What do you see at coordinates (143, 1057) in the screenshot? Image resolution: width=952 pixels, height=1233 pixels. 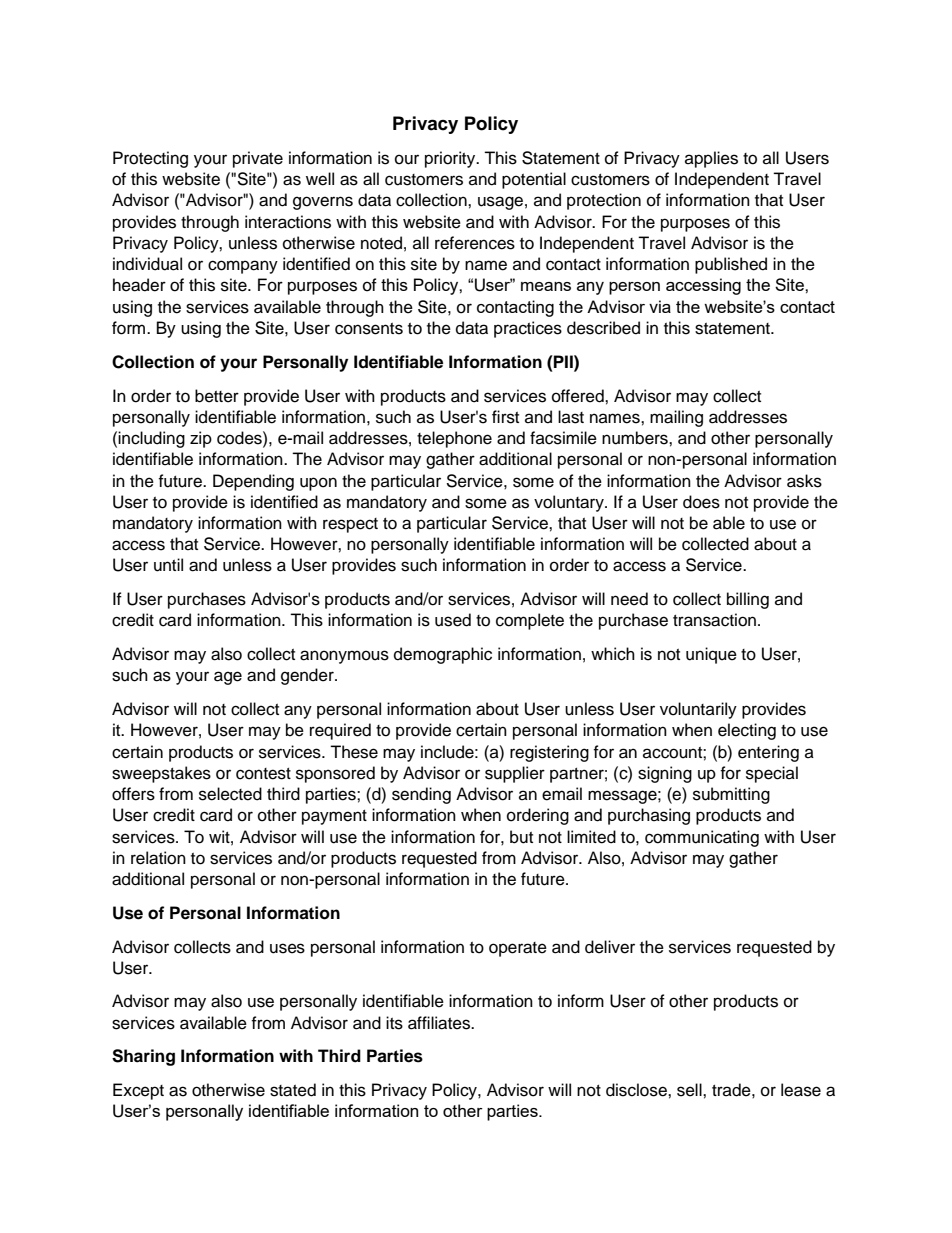 I see `Sharing` at bounding box center [143, 1057].
